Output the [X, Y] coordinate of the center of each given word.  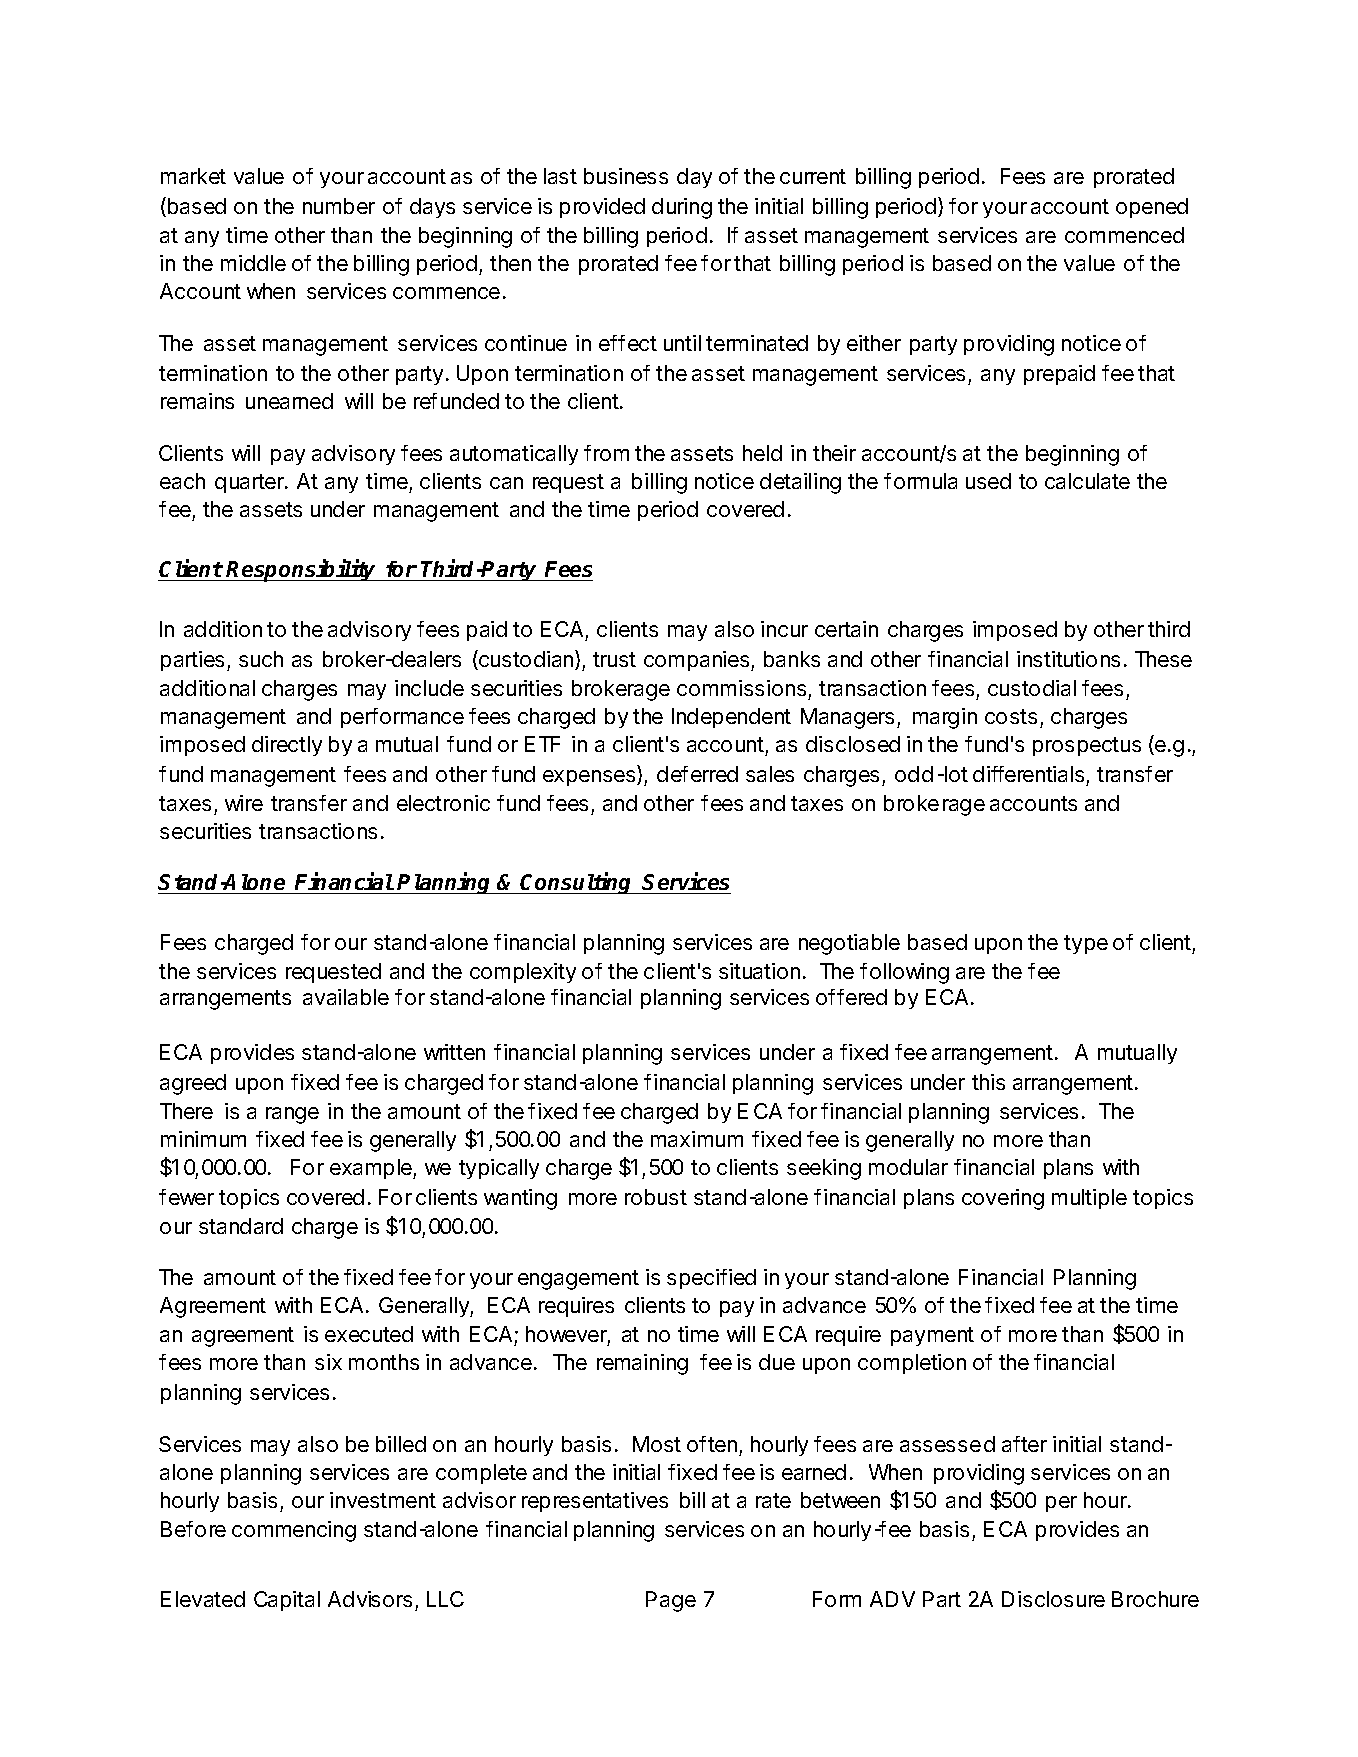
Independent [731, 718]
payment [932, 1336]
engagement [578, 1280]
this [988, 1082]
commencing [294, 1531]
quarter [250, 483]
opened [1152, 208]
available [346, 997]
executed [369, 1334]
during [682, 208]
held [762, 453]
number [339, 206]
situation [759, 971]
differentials [1030, 776]
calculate [1087, 481]
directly [287, 746]
